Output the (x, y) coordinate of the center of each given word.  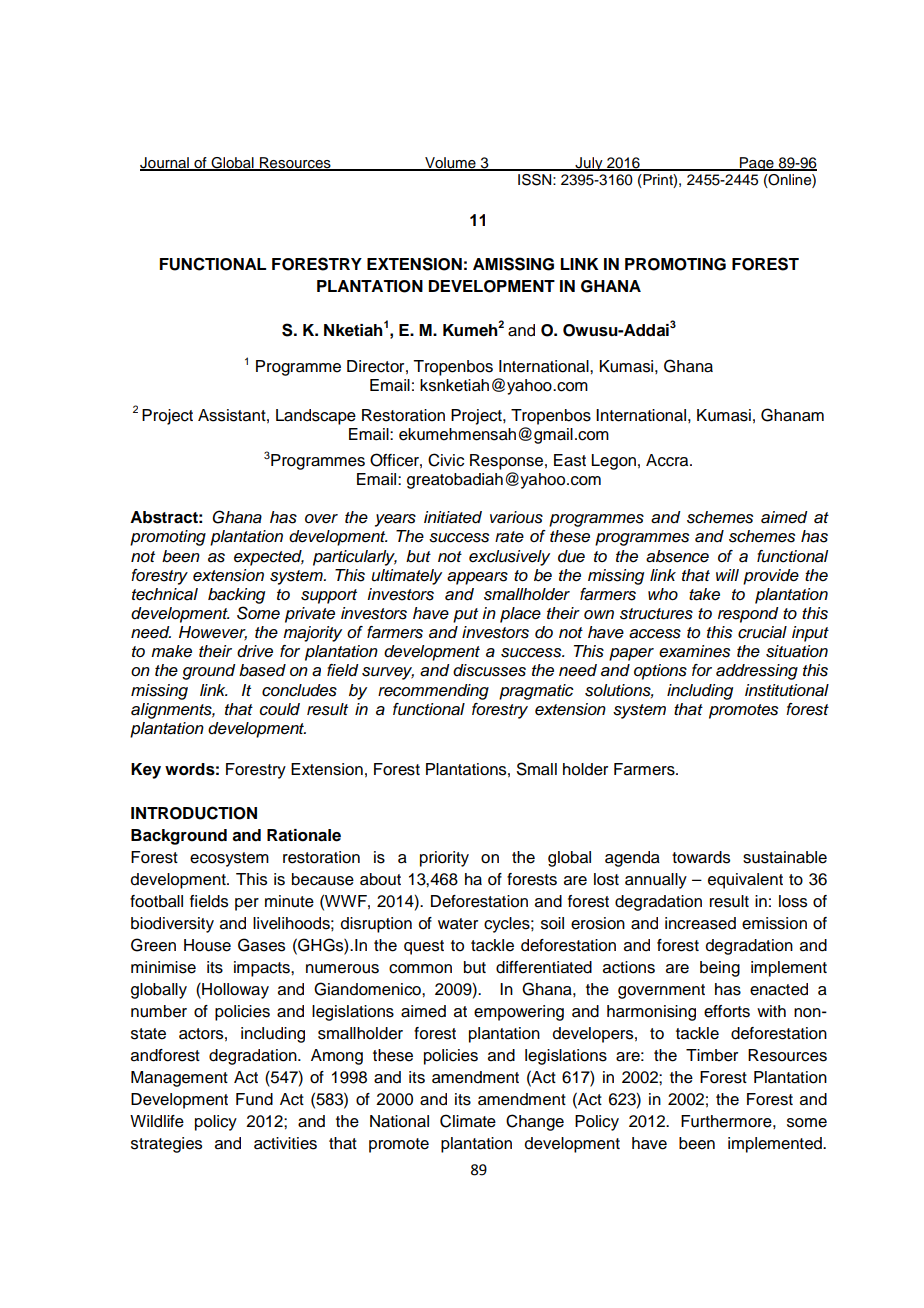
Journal (165, 163)
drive (255, 651)
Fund (254, 1099)
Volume (450, 163)
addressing (757, 672)
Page (757, 164)
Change (535, 1122)
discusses (489, 670)
